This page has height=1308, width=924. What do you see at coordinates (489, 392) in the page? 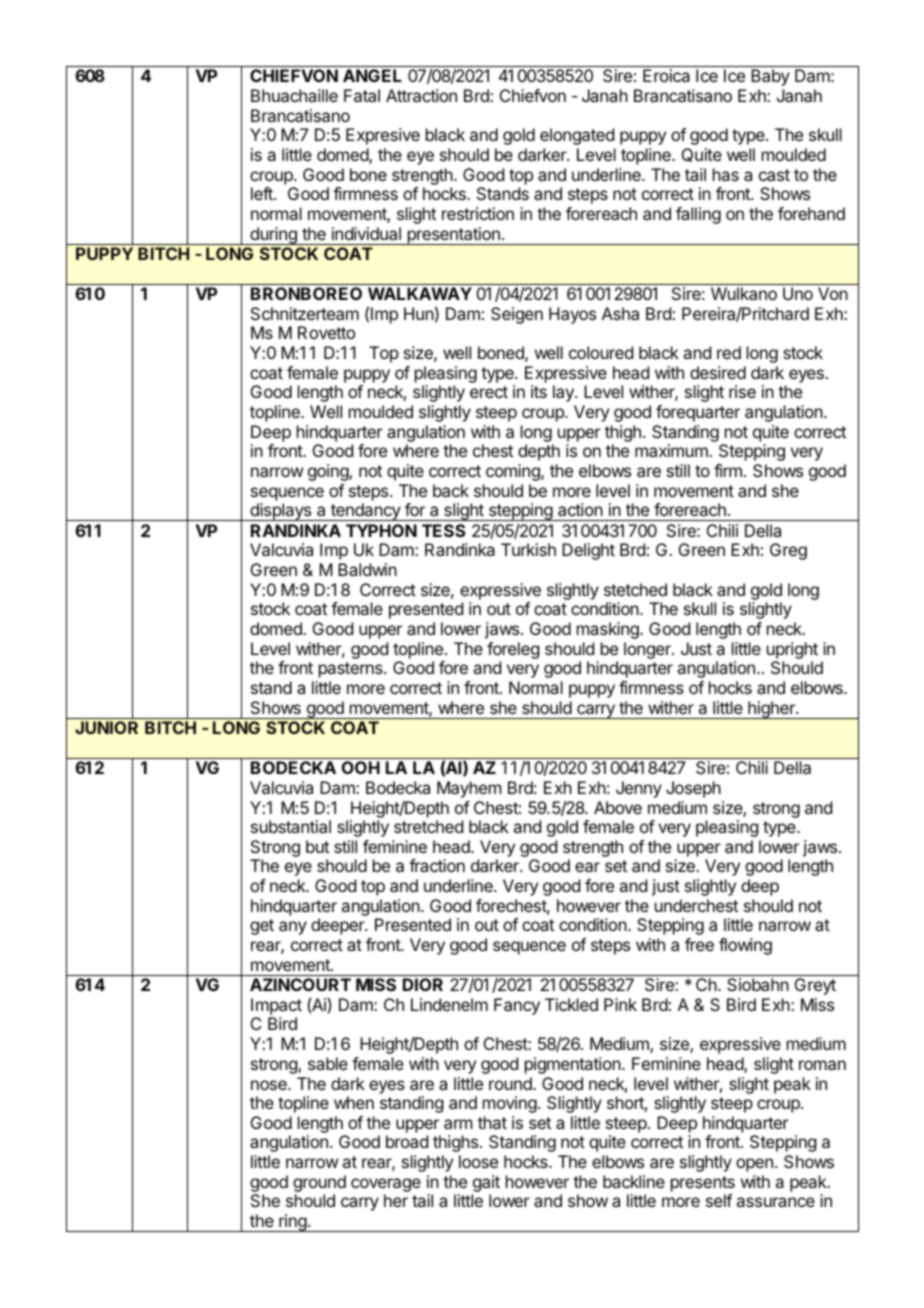
I see `erect` at bounding box center [489, 392].
